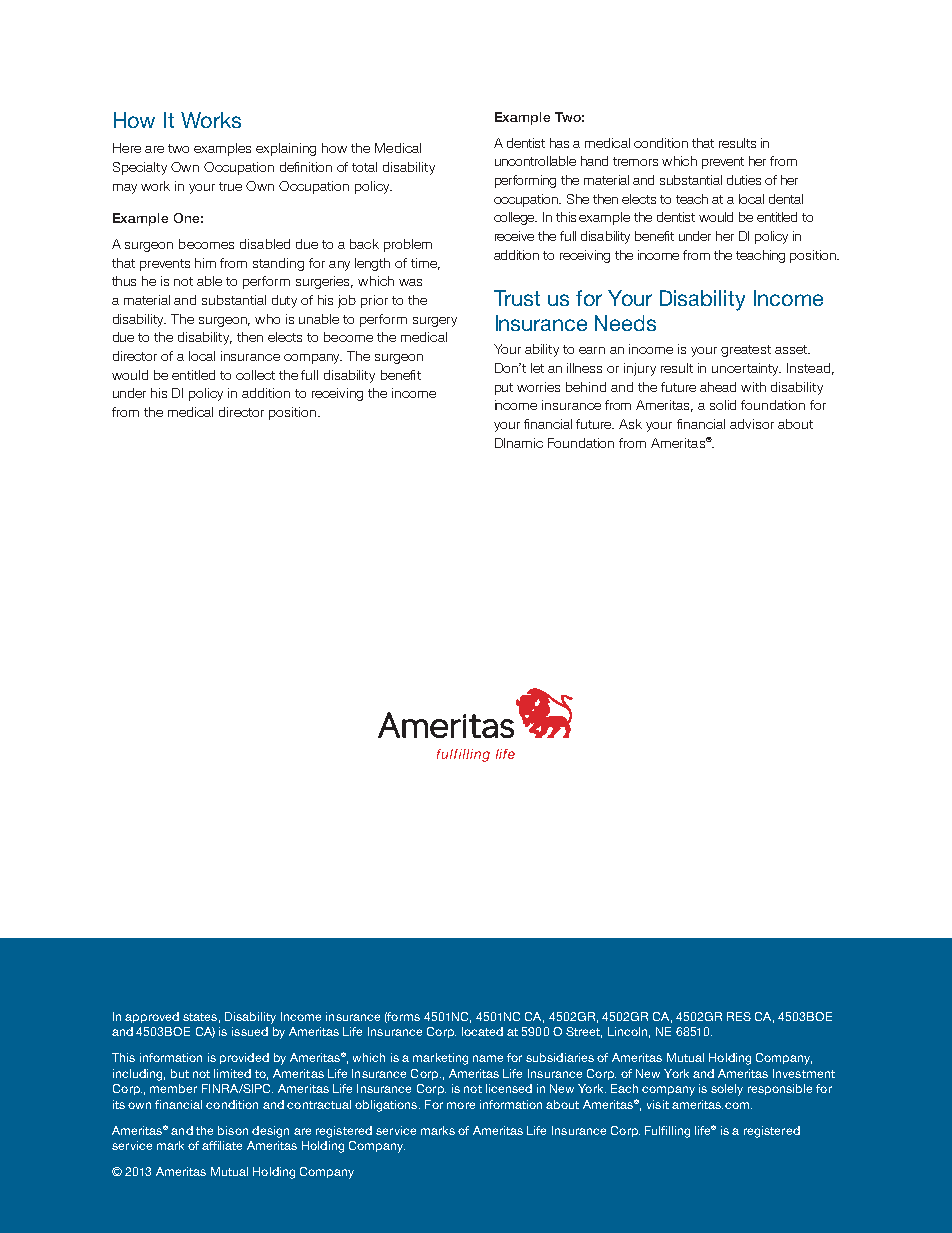 The width and height of the screenshot is (952, 1233). I want to click on approved, so click(152, 1017).
